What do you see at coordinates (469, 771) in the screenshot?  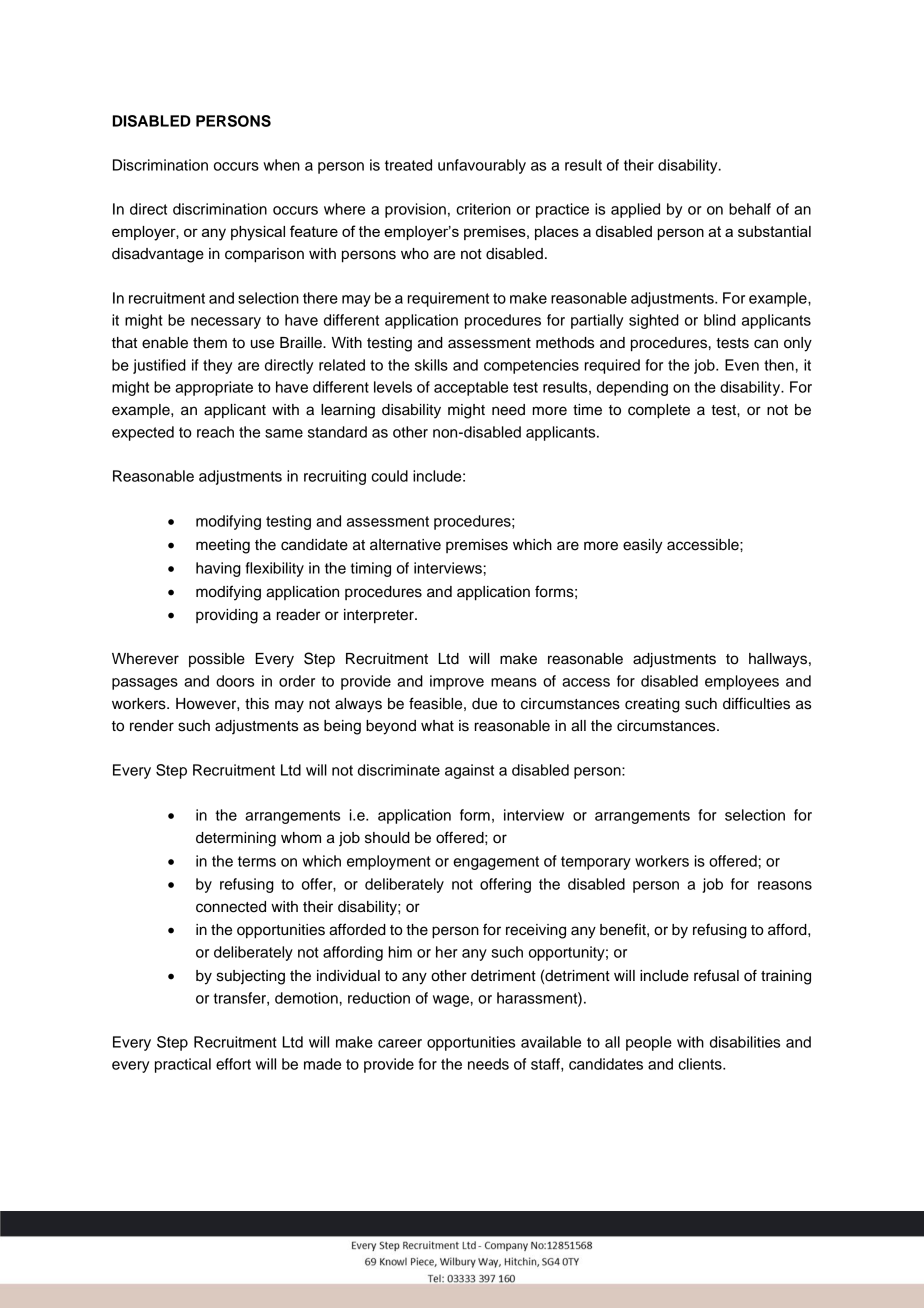 I see `against` at bounding box center [469, 771].
